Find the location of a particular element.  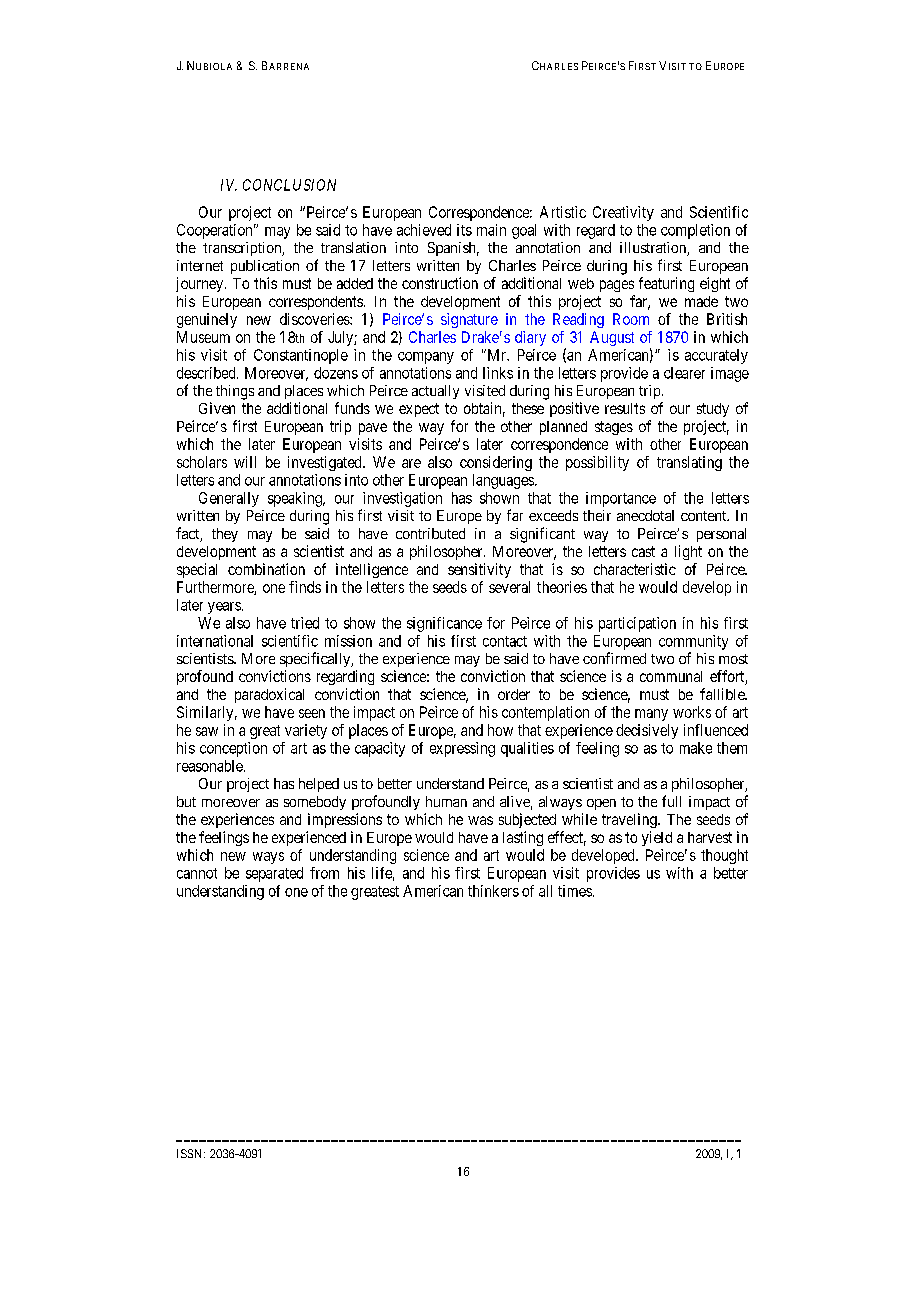

main is located at coordinates (491, 230).
